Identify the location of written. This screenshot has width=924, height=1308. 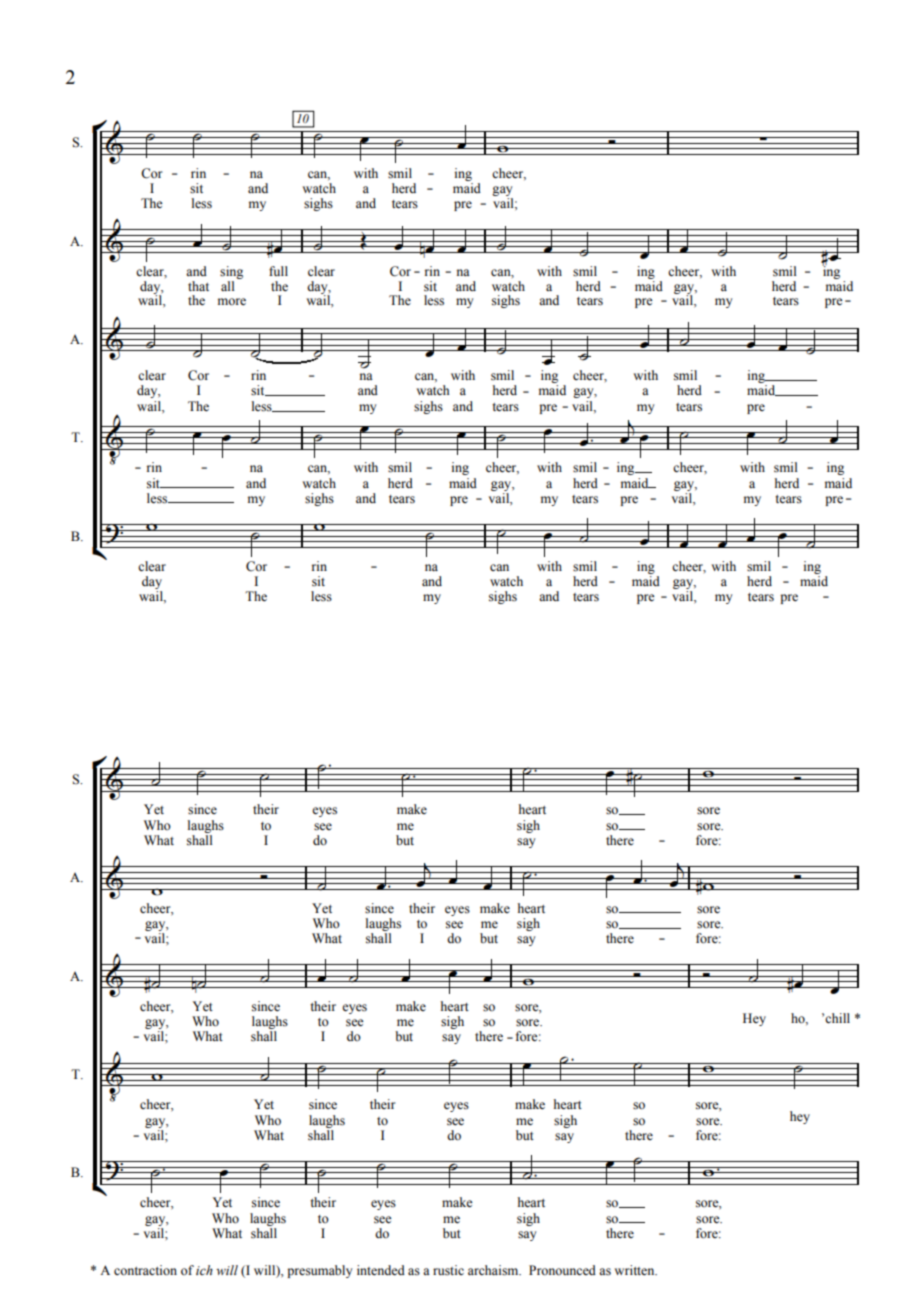
(635, 1270).
